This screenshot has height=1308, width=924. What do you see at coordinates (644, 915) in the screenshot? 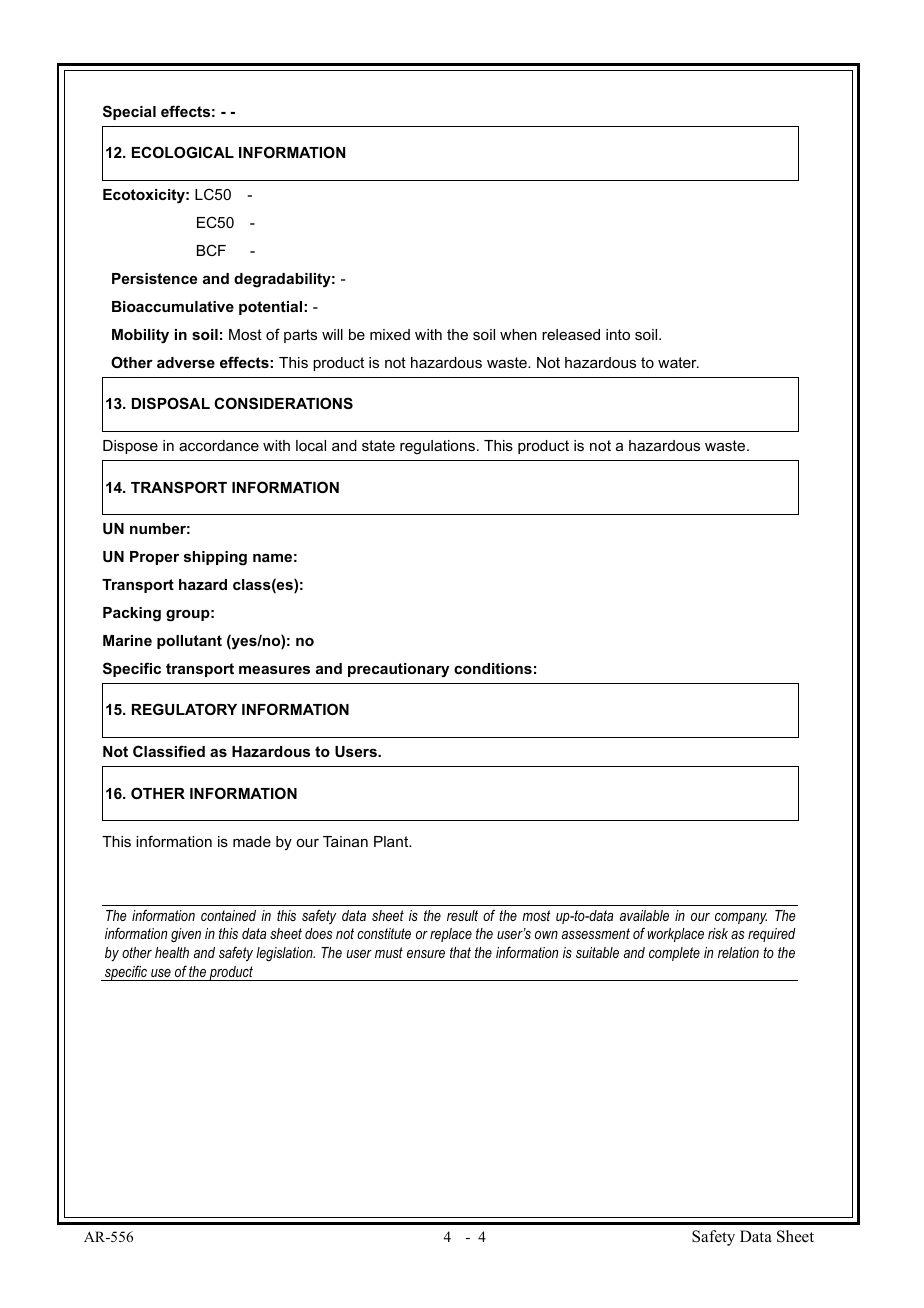
I see `available` at bounding box center [644, 915].
